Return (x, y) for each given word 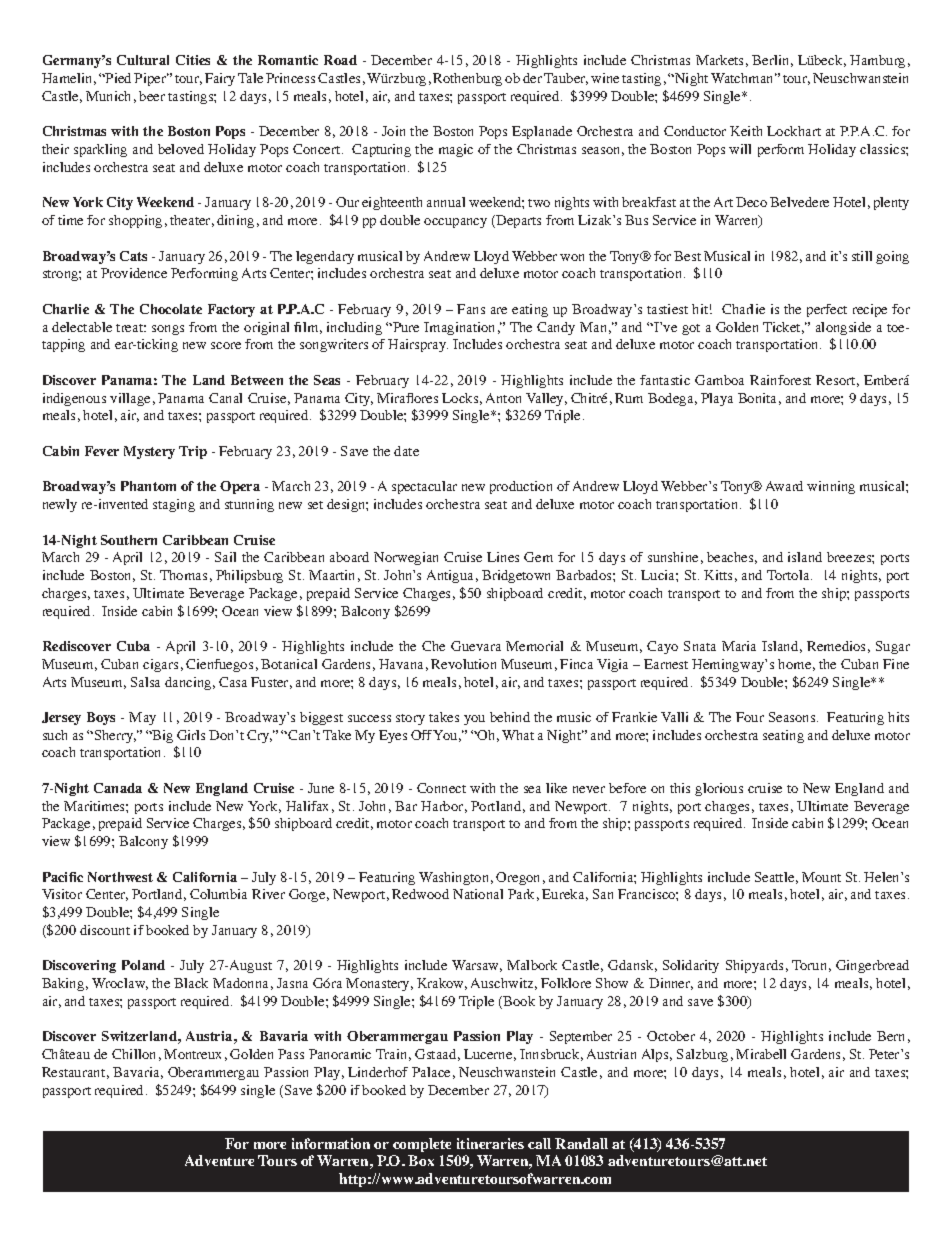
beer (152, 96)
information (331, 1143)
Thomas (183, 575)
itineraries (490, 1143)
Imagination (459, 328)
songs (168, 330)
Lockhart (794, 131)
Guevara (476, 646)
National (478, 894)
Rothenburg (467, 79)
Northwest (120, 877)
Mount (821, 877)
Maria (739, 646)
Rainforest (780, 380)
